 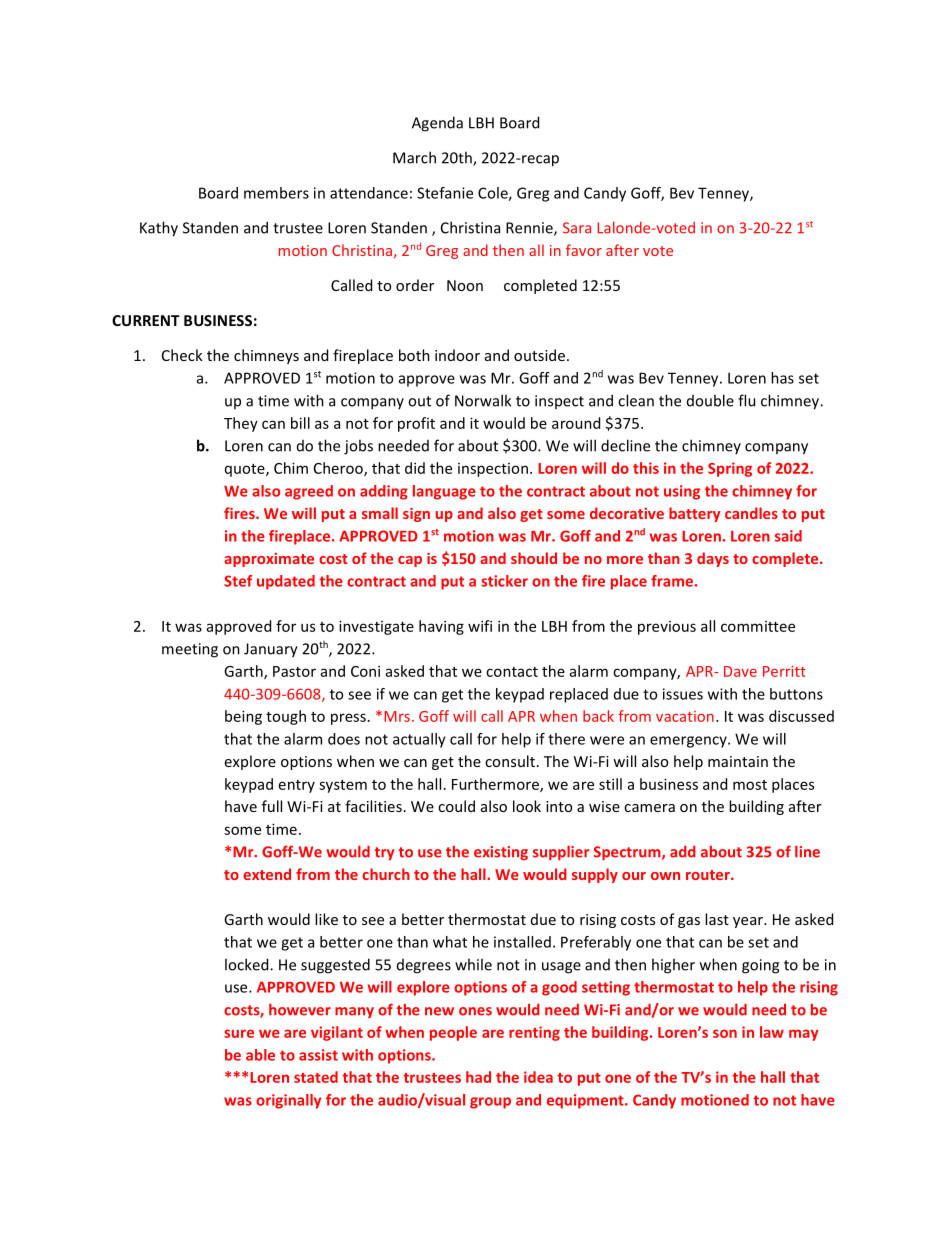 What do you see at coordinates (710, 400) in the screenshot?
I see `double` at bounding box center [710, 400].
